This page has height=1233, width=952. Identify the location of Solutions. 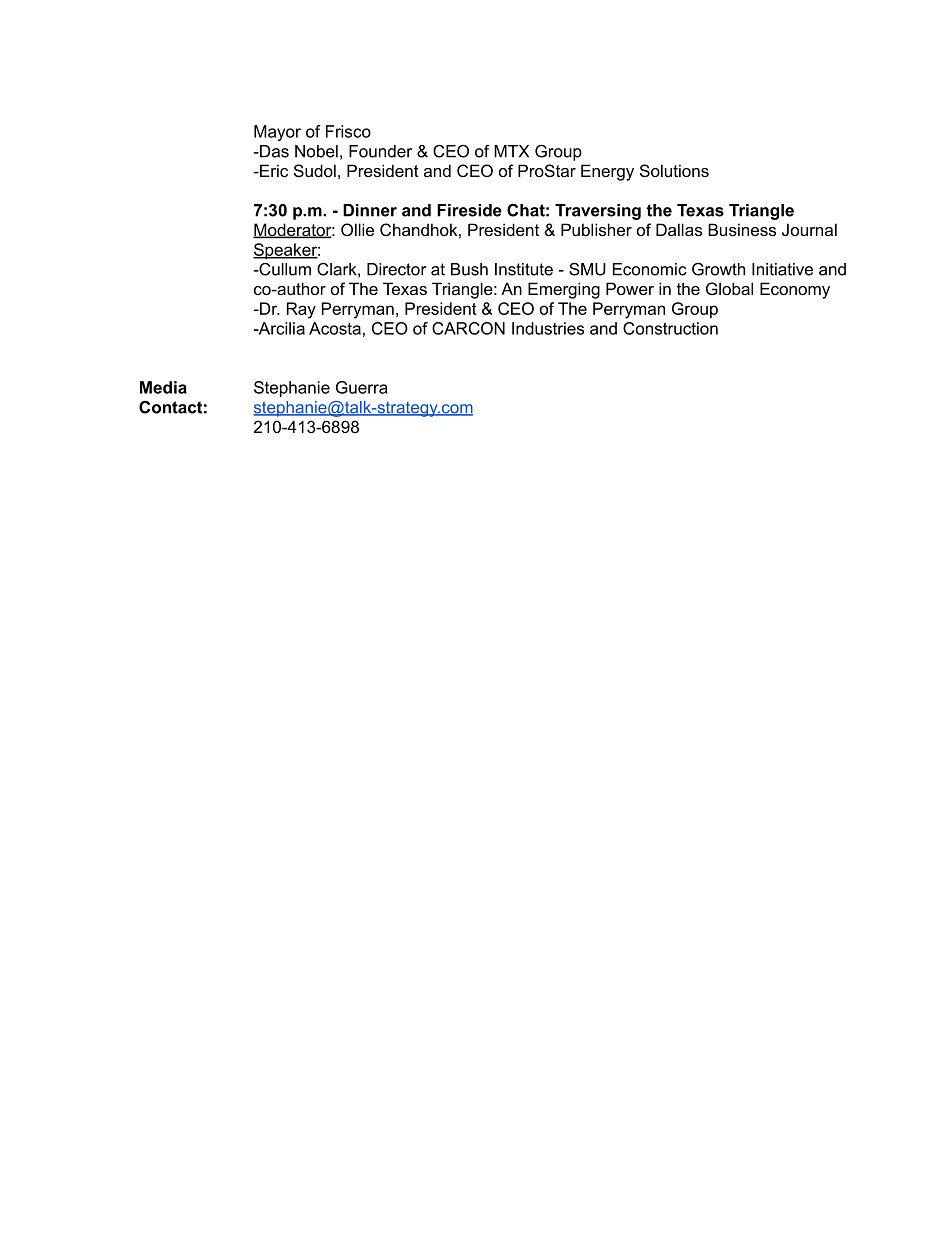
(674, 170).
